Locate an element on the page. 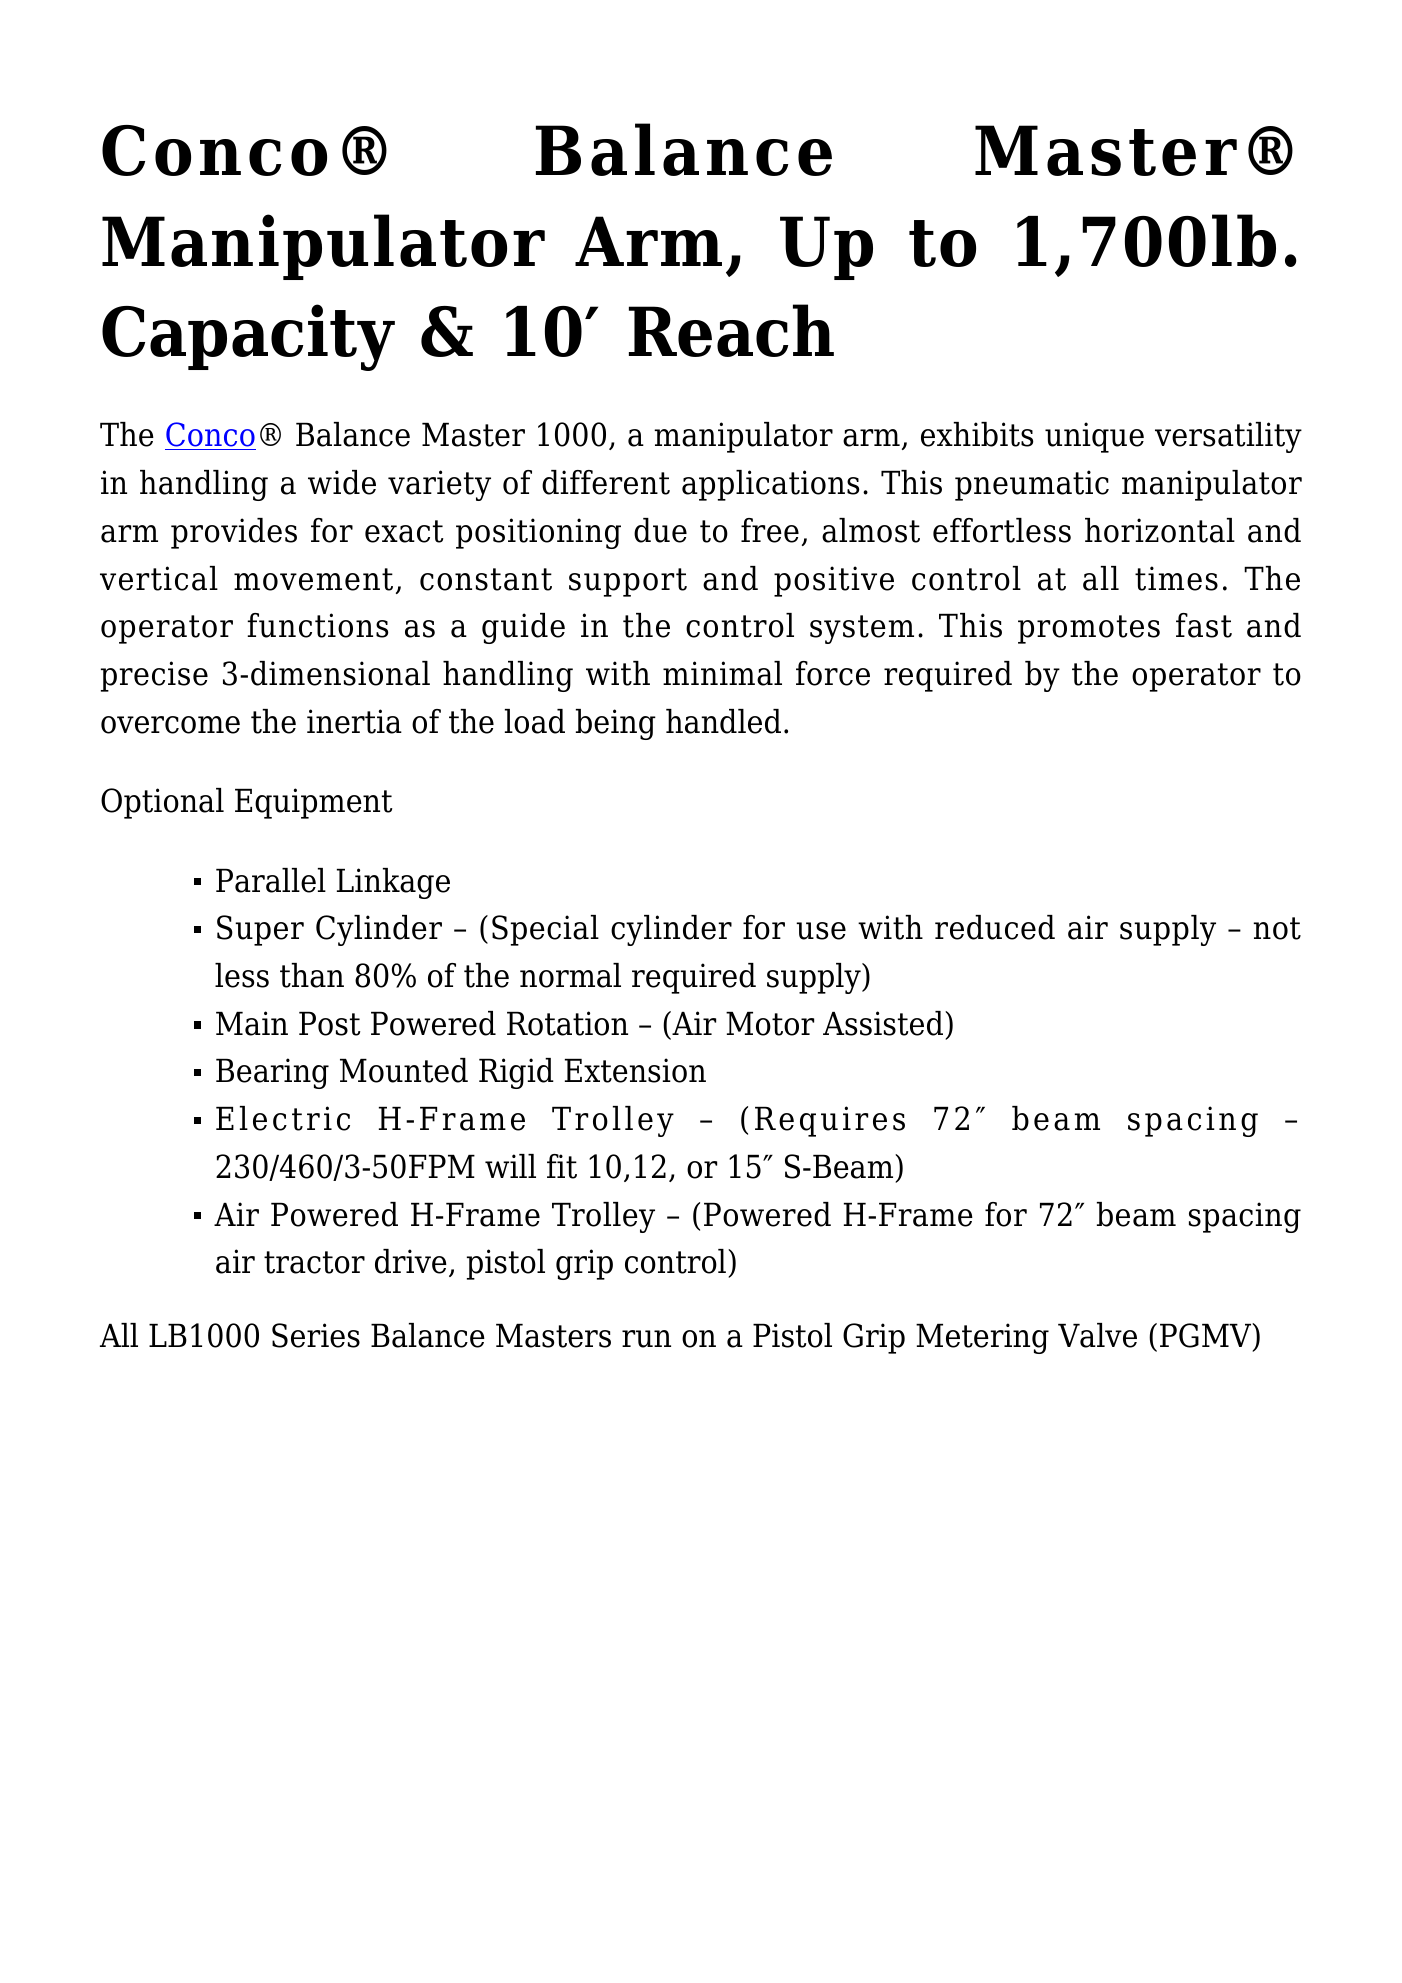 Image resolution: width=1402 pixels, height=1983 pixels. Assisted is located at coordinates (884, 1023).
